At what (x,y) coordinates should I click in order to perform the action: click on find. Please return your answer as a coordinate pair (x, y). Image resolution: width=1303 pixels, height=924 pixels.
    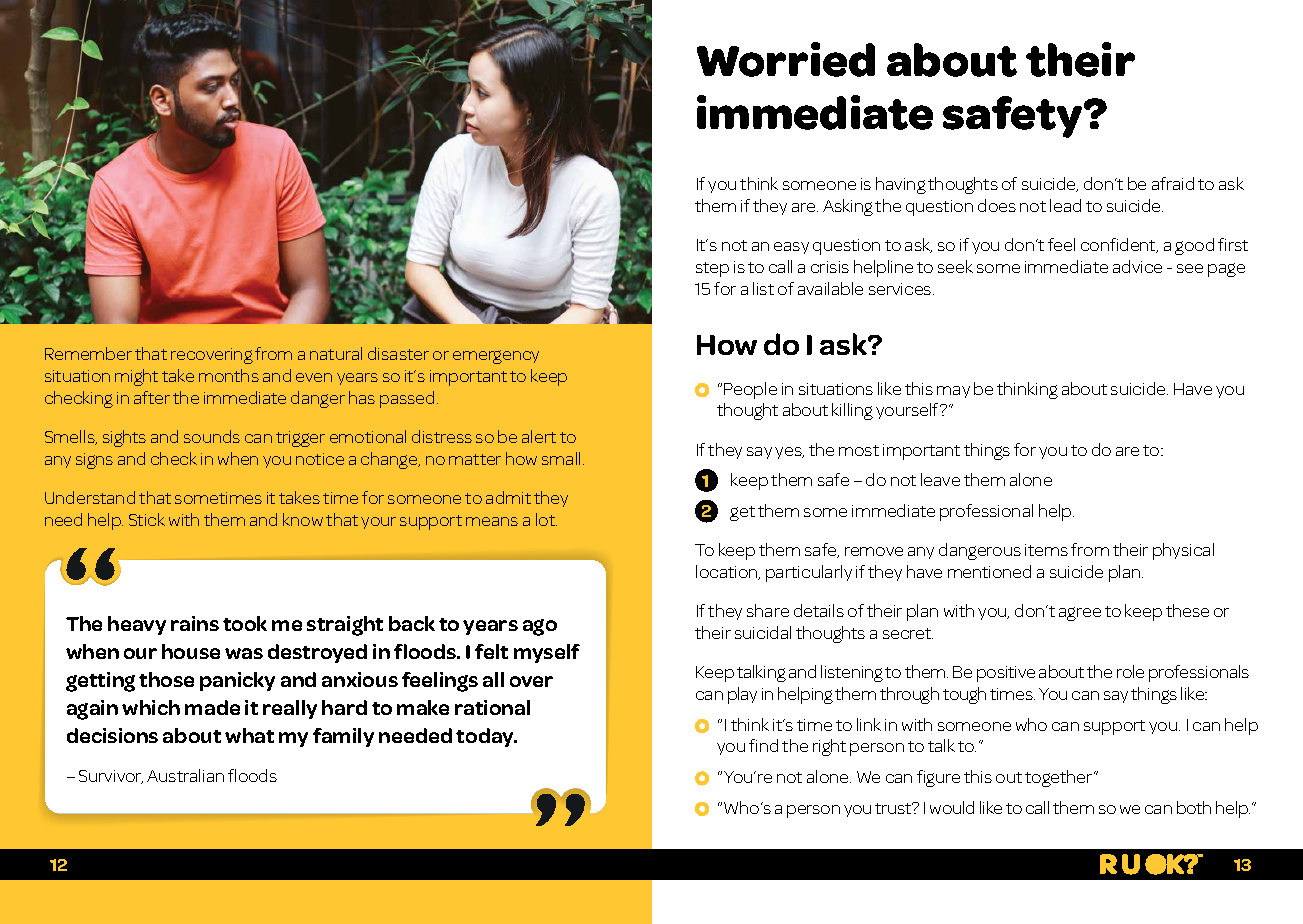
    Looking at the image, I should click on (763, 745).
